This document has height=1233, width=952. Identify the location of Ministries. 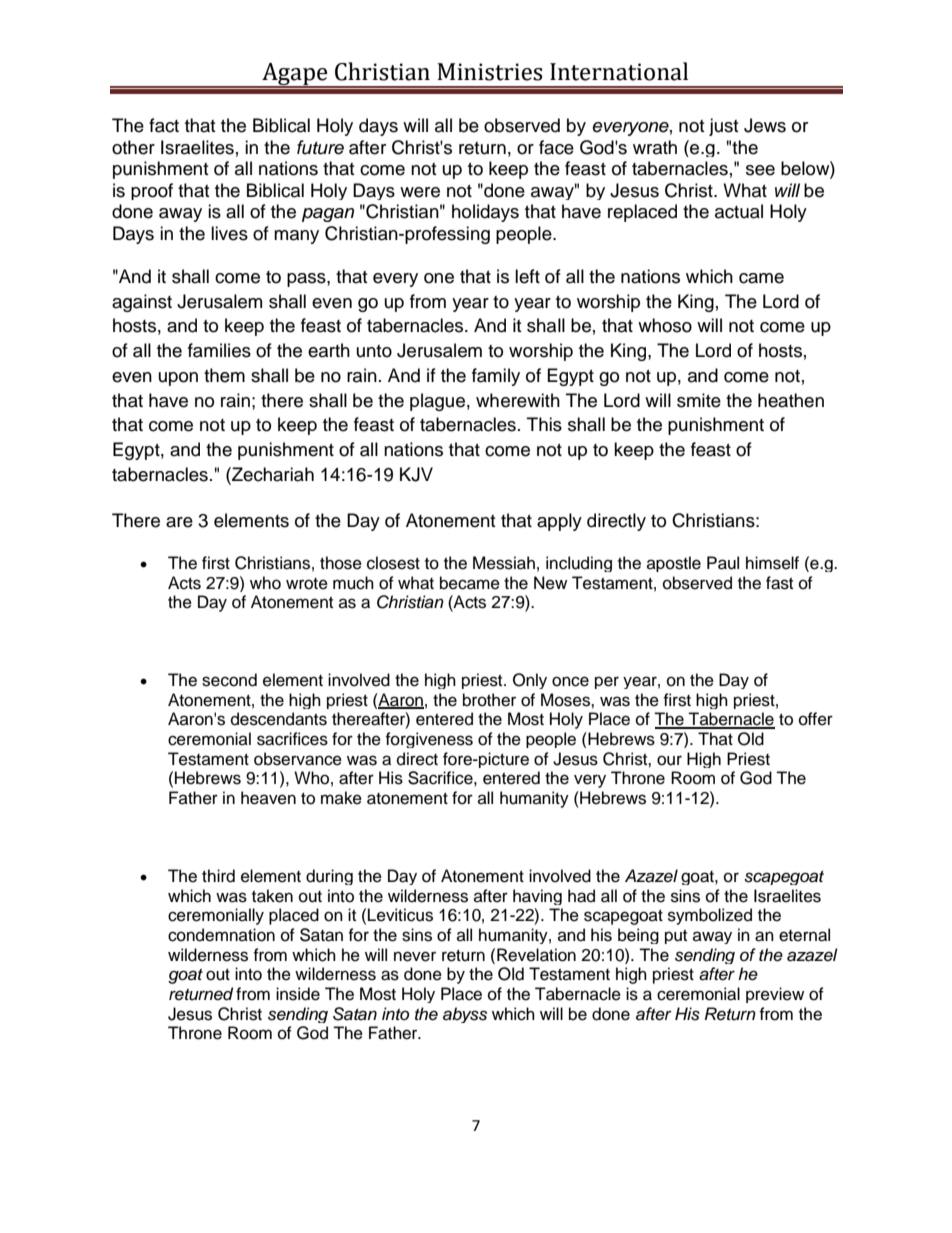
(490, 72).
